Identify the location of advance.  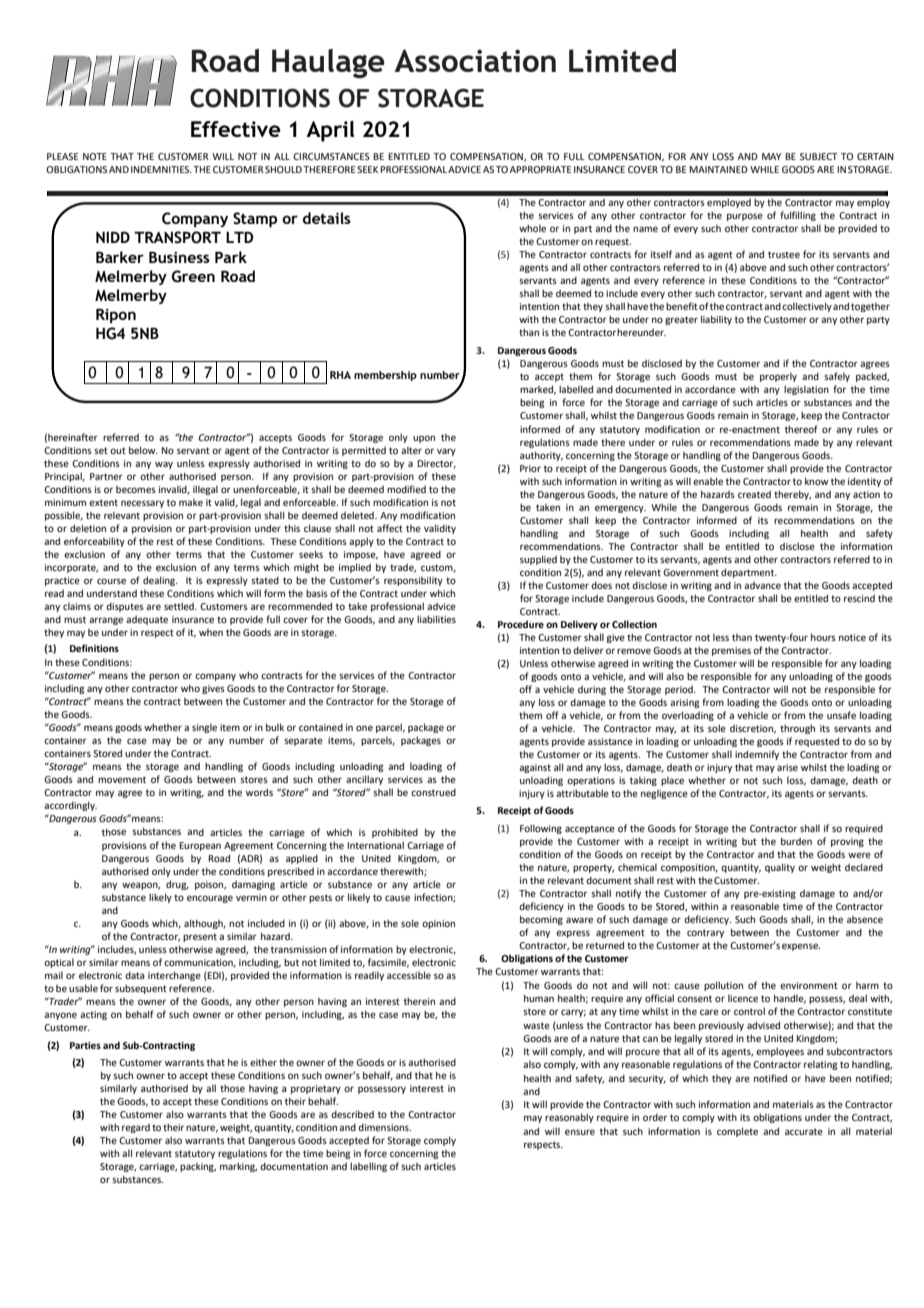
(762, 585).
